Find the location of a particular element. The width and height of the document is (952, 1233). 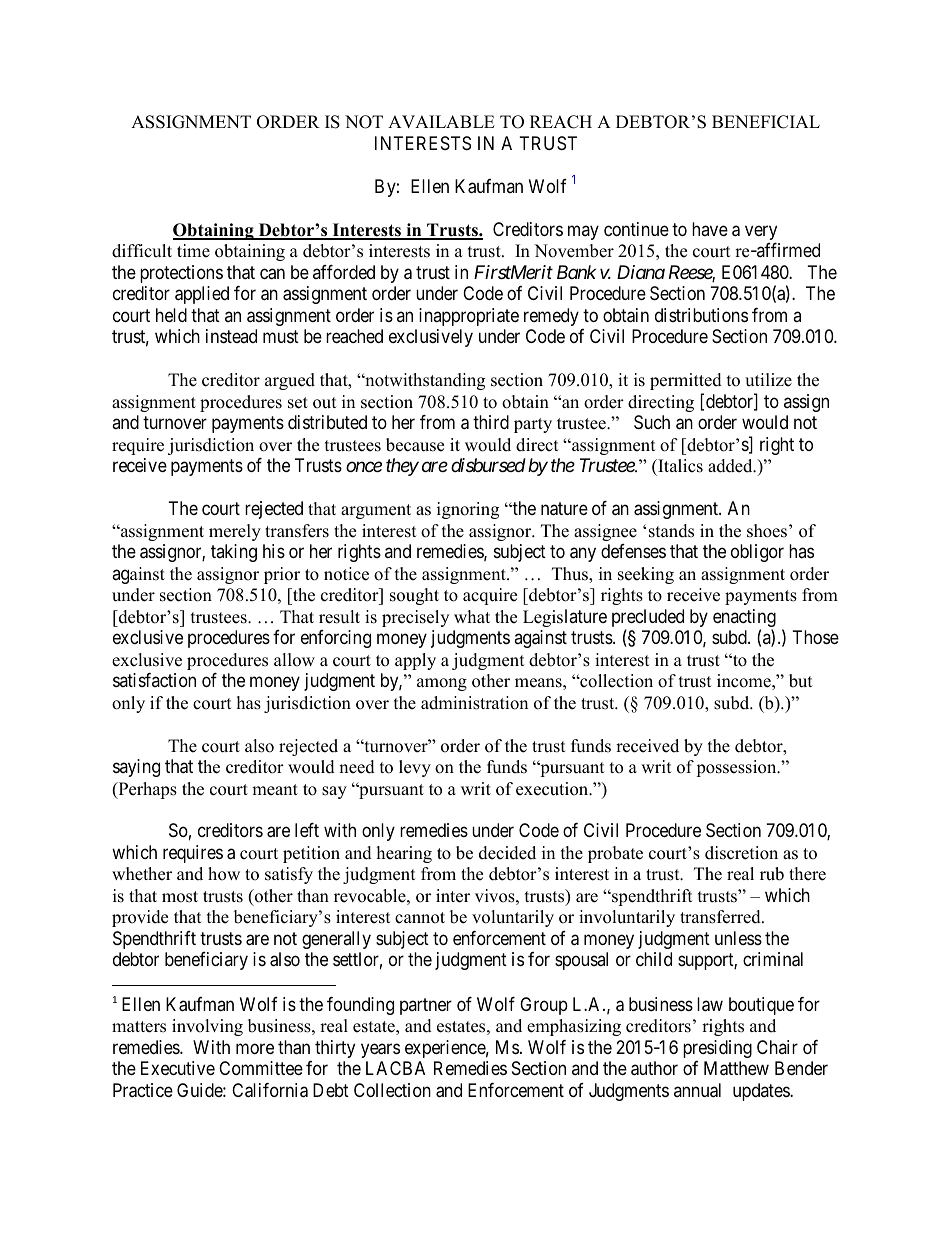

taking is located at coordinates (234, 553).
